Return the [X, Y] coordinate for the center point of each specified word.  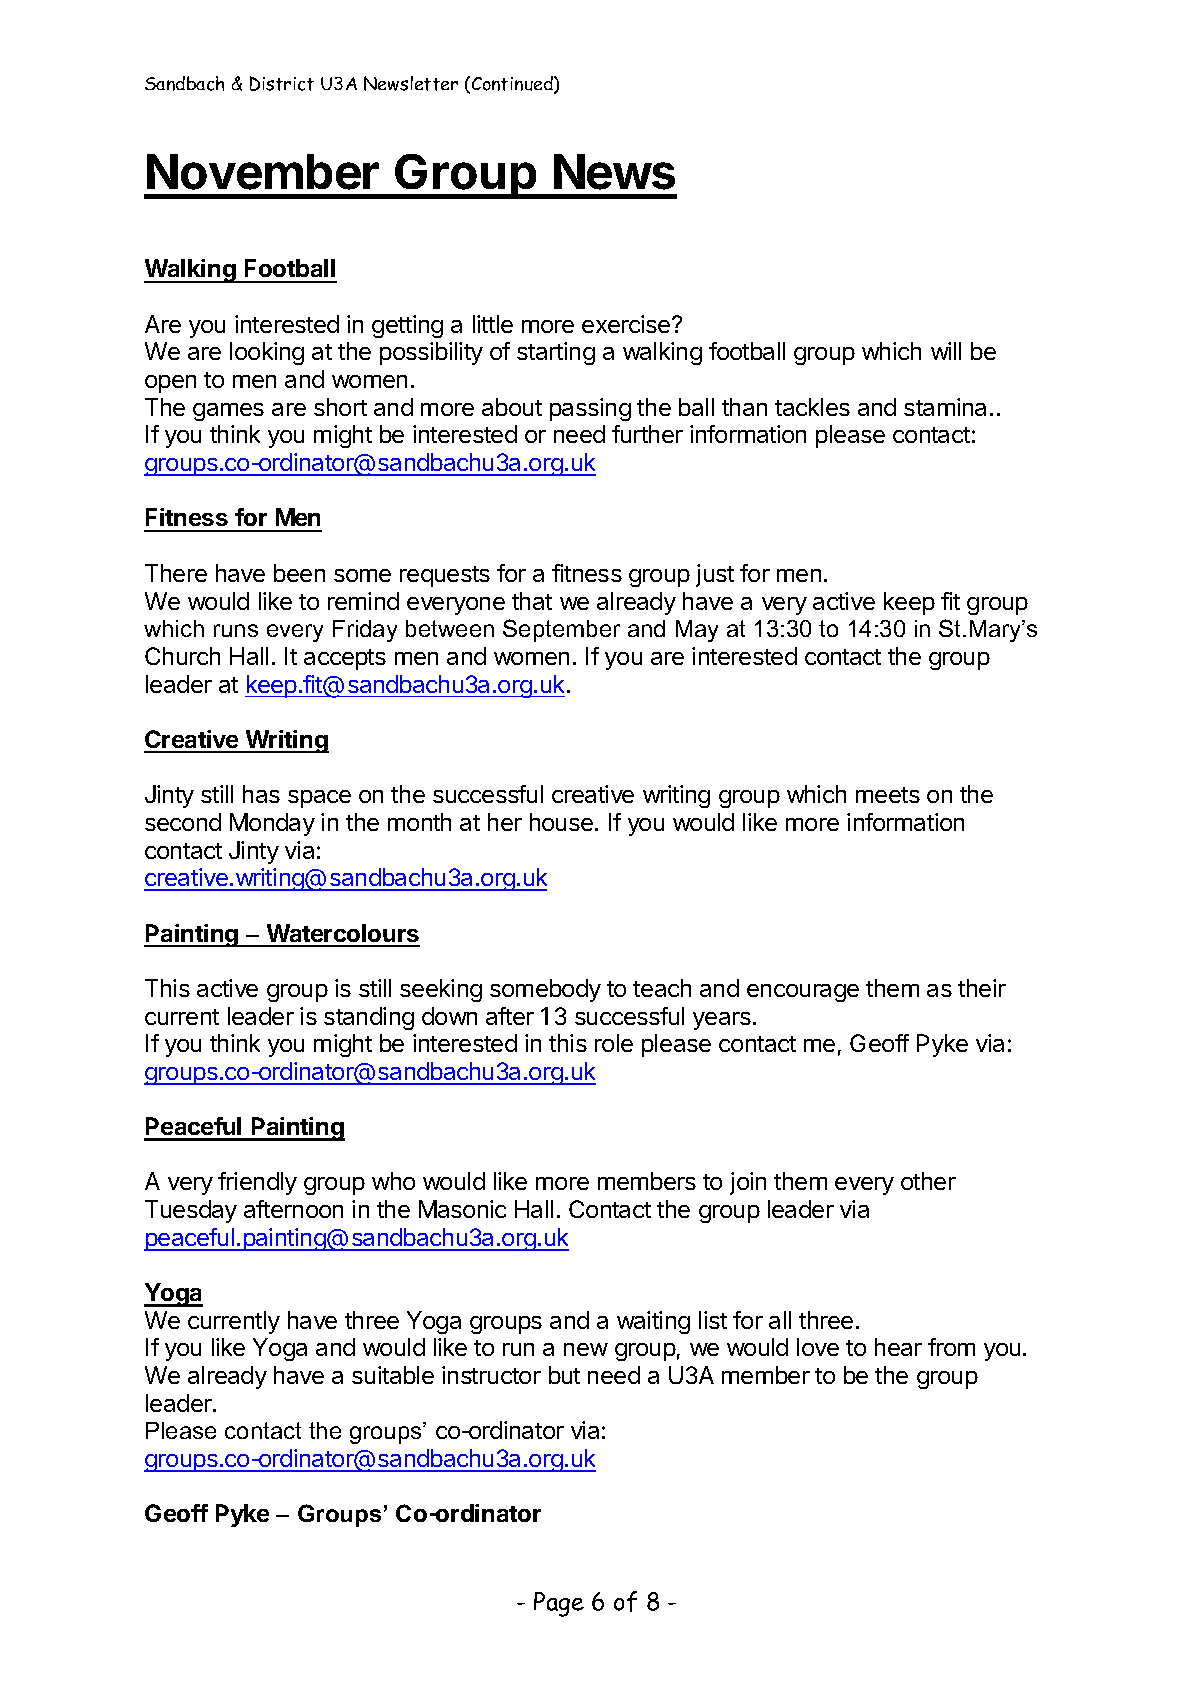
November [263, 172]
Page [559, 1604]
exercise [627, 324]
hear [898, 1347]
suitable [393, 1375]
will [946, 351]
